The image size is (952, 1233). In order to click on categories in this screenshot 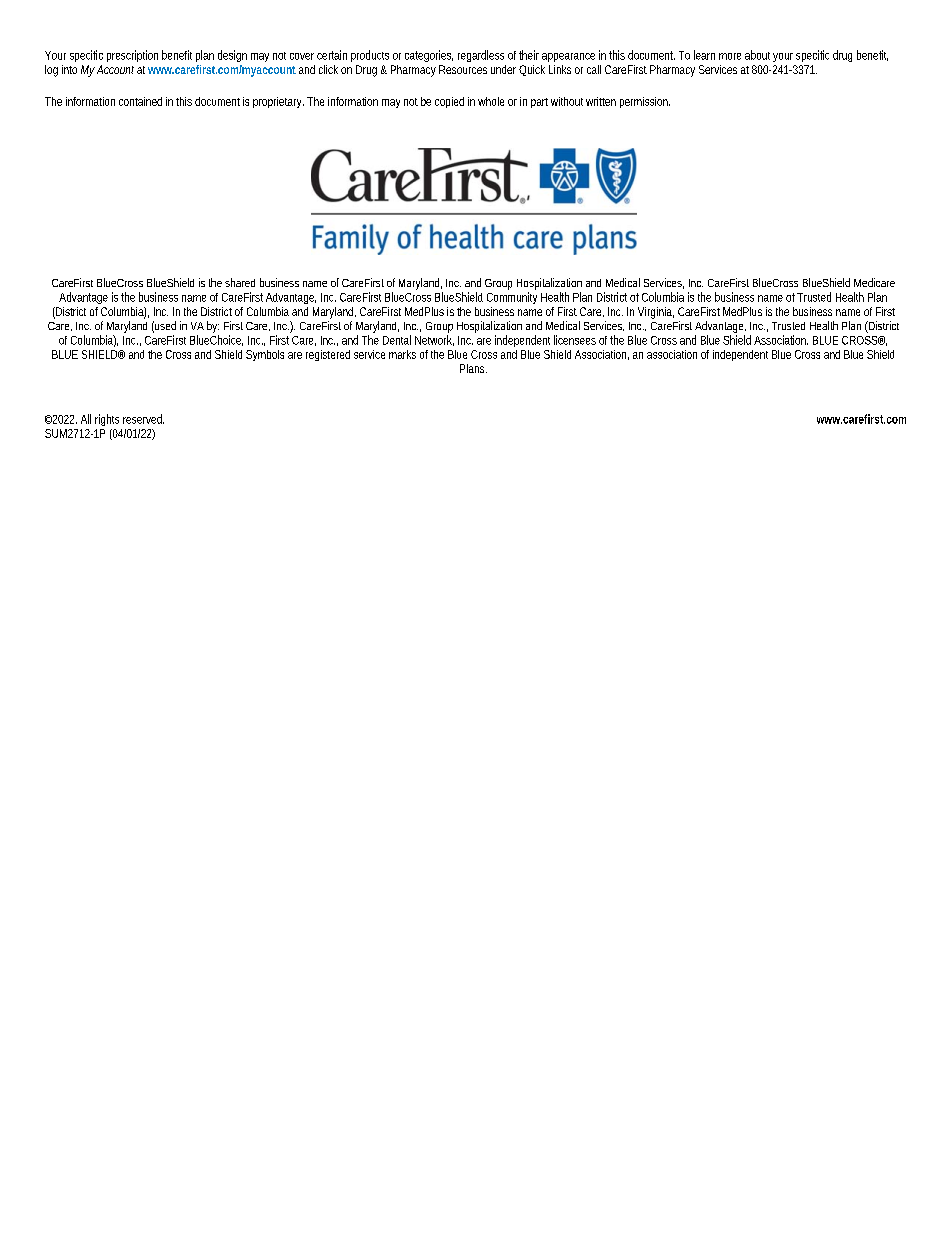, I will do `click(429, 56)`.
